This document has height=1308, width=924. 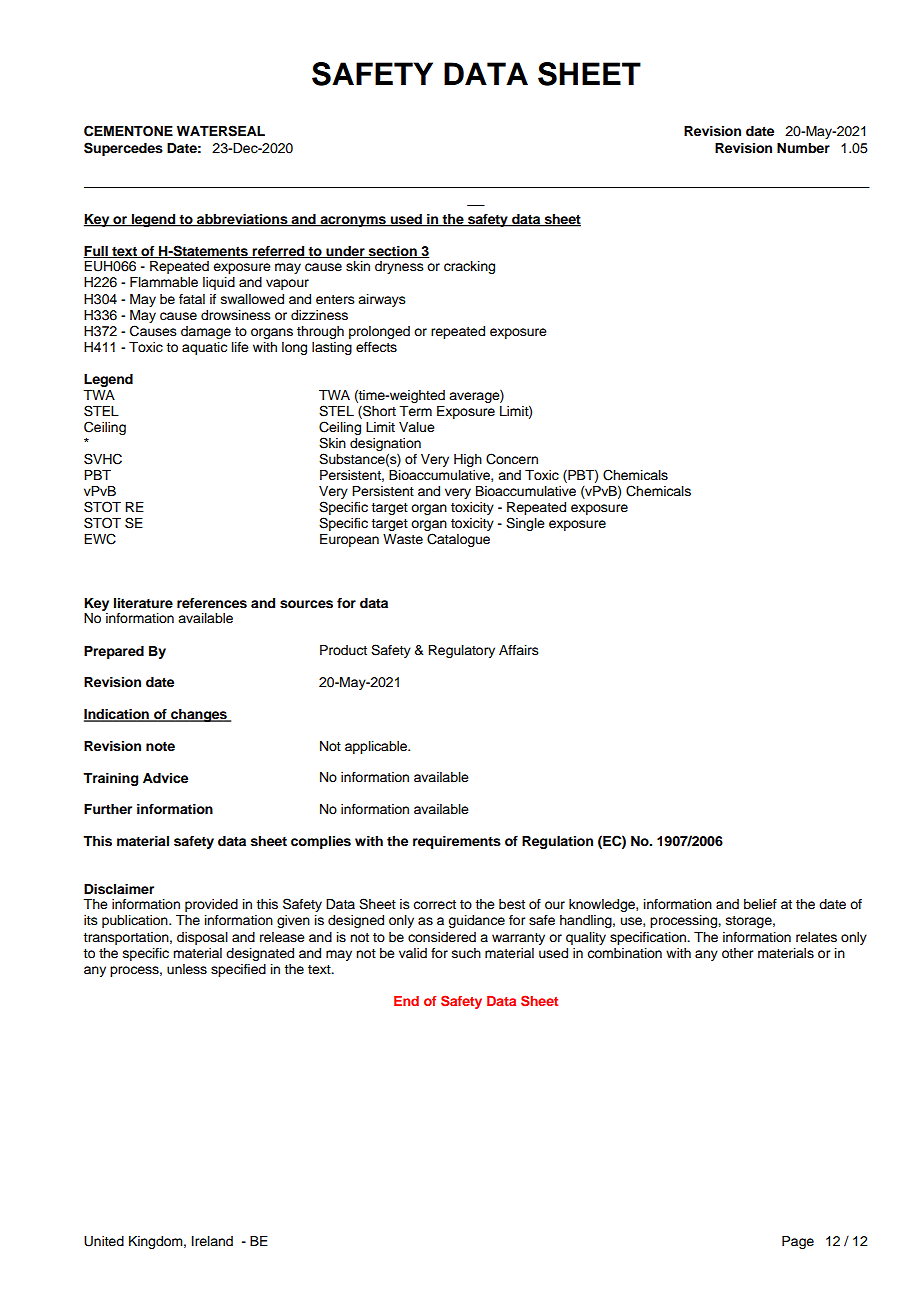 I want to click on literature, so click(x=143, y=603).
